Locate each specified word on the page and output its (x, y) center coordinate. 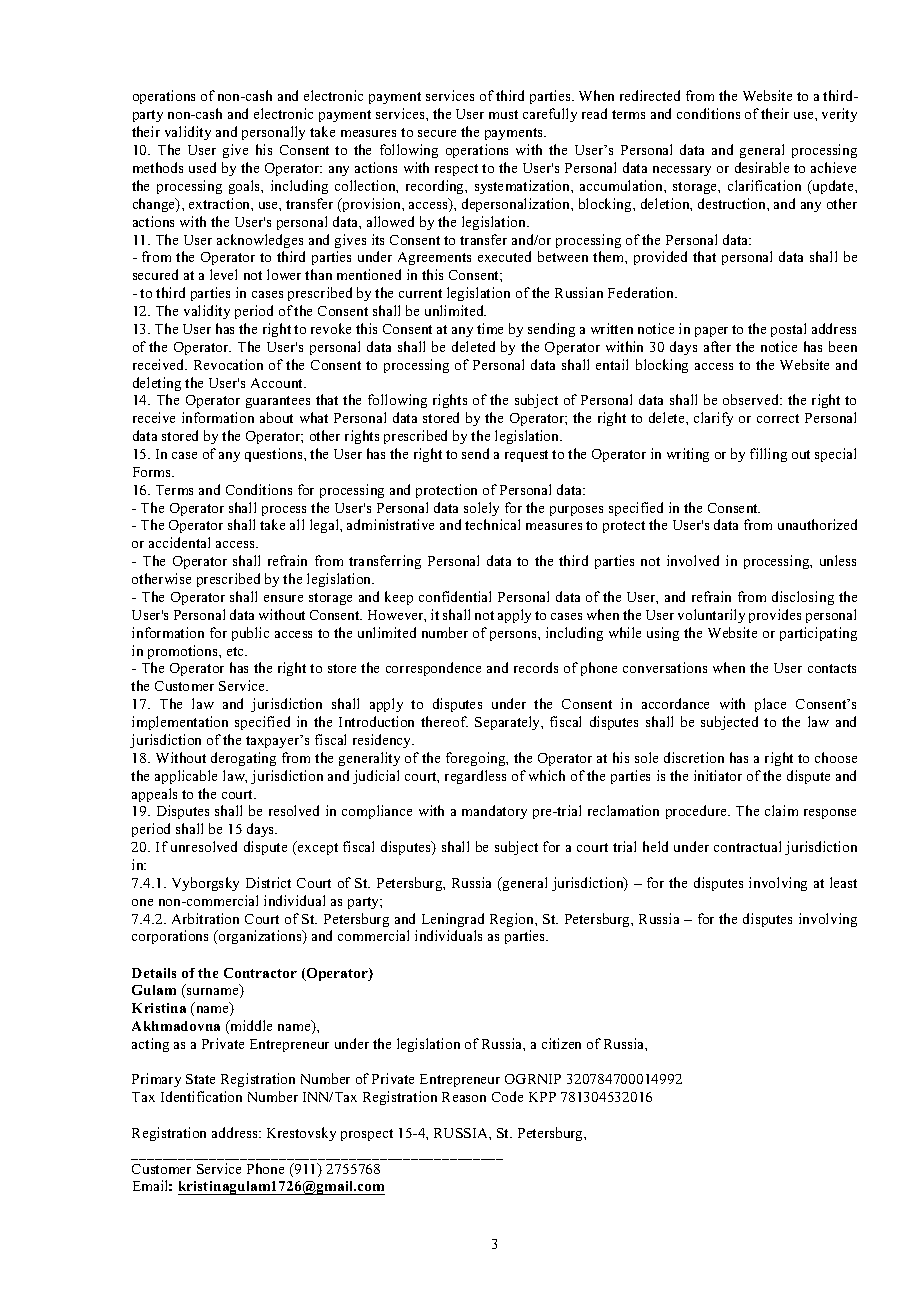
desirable (762, 167)
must (503, 114)
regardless (475, 777)
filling (768, 455)
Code (507, 1096)
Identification (201, 1096)
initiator (718, 775)
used (202, 167)
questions (275, 455)
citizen (561, 1043)
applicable (186, 777)
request (526, 456)
